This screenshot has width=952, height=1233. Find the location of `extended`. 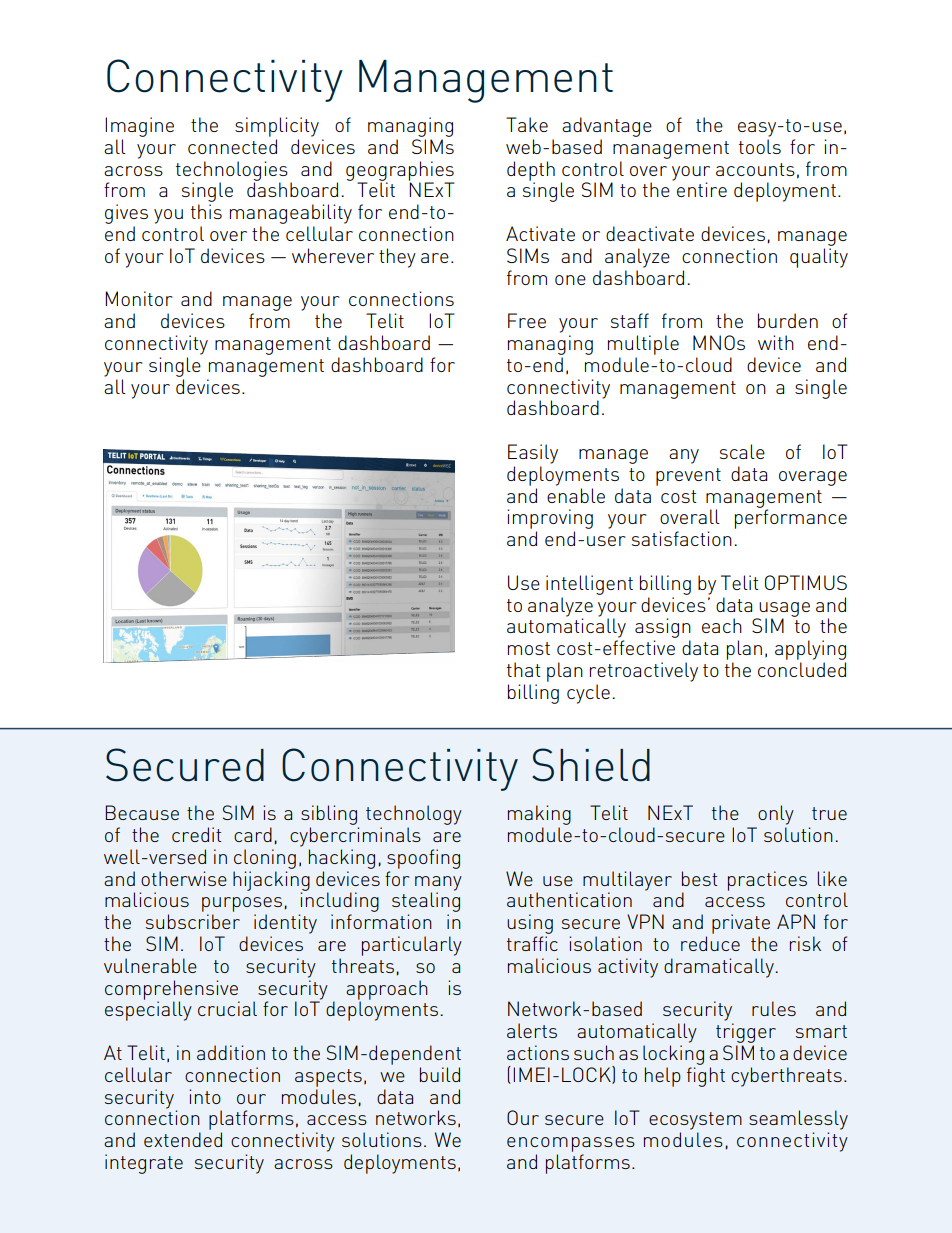

extended is located at coordinates (183, 1139).
